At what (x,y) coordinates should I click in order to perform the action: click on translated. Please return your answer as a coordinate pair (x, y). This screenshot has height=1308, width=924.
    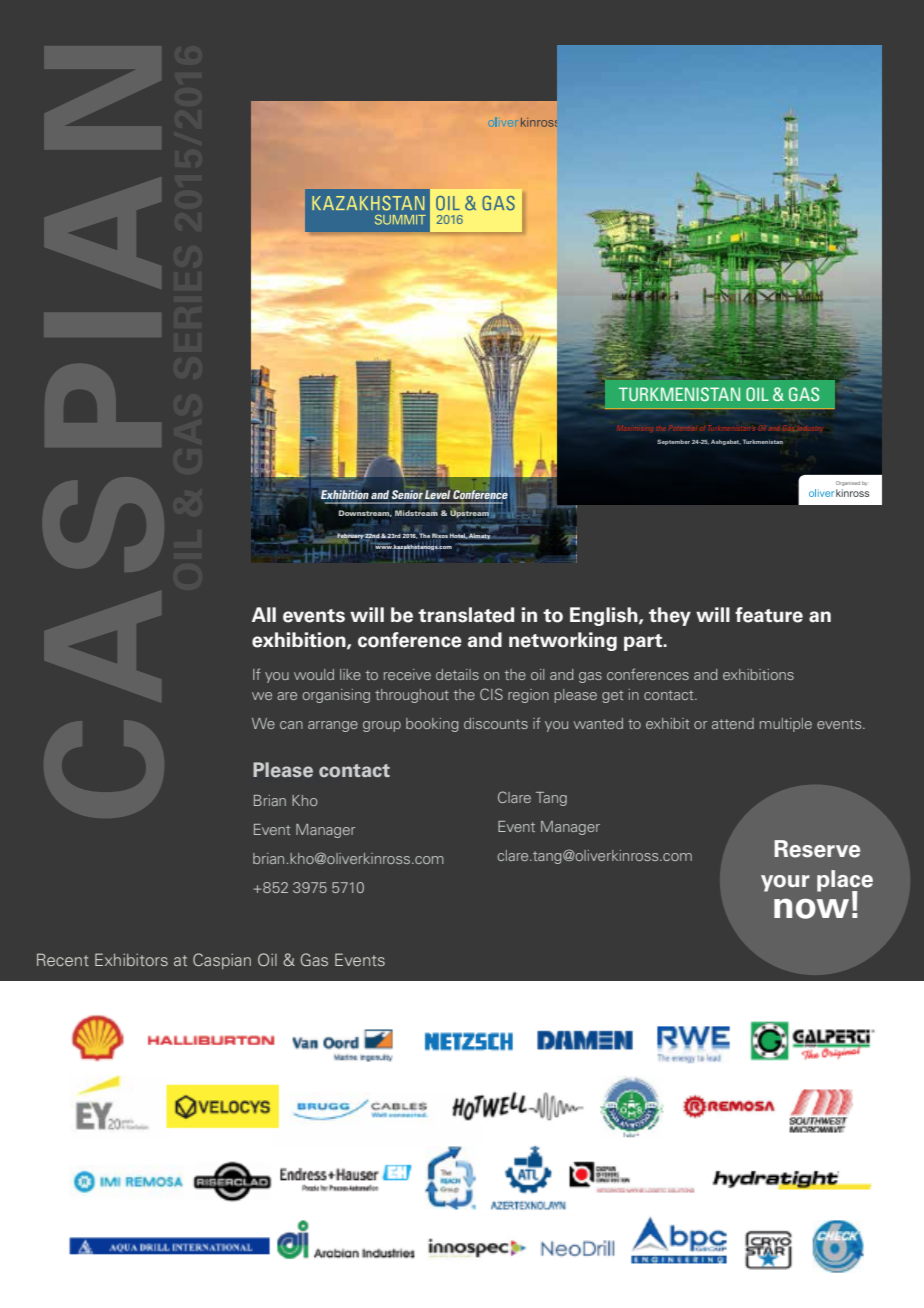
    Looking at the image, I should click on (466, 615).
